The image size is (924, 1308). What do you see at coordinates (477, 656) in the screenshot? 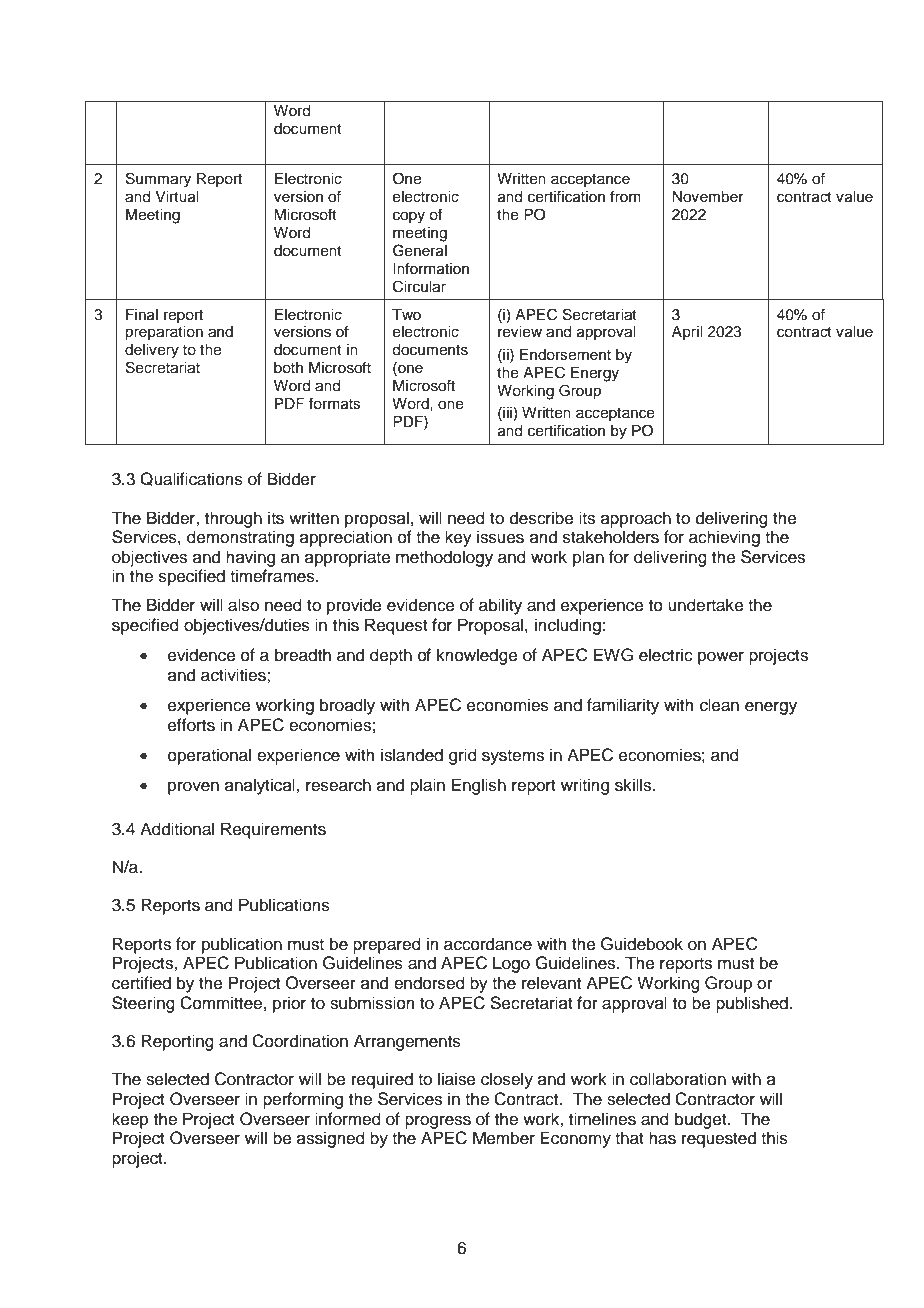
I see `knowledge` at bounding box center [477, 656].
